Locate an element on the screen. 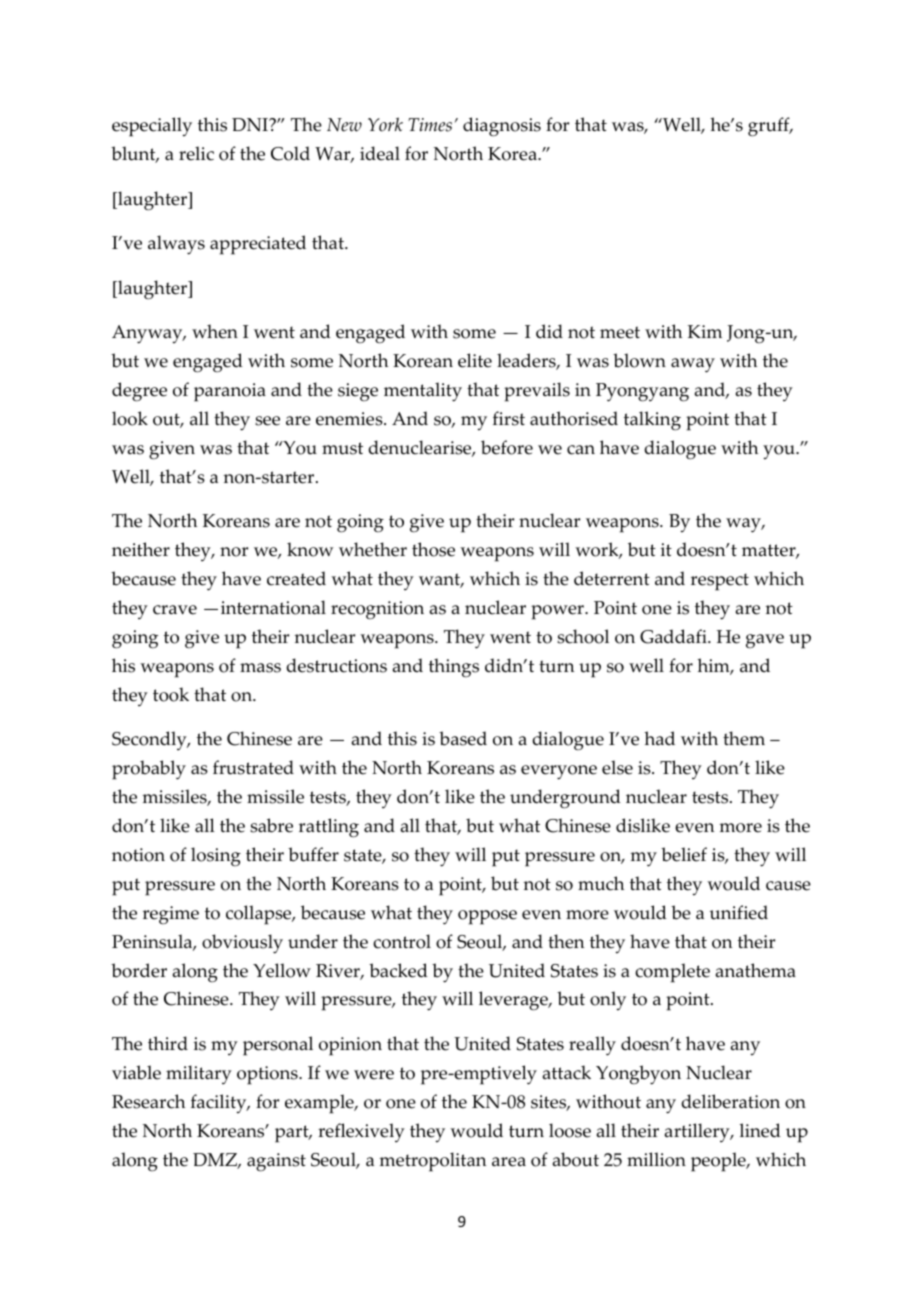 The height and width of the screenshot is (1308, 924). facility is located at coordinates (220, 1104).
